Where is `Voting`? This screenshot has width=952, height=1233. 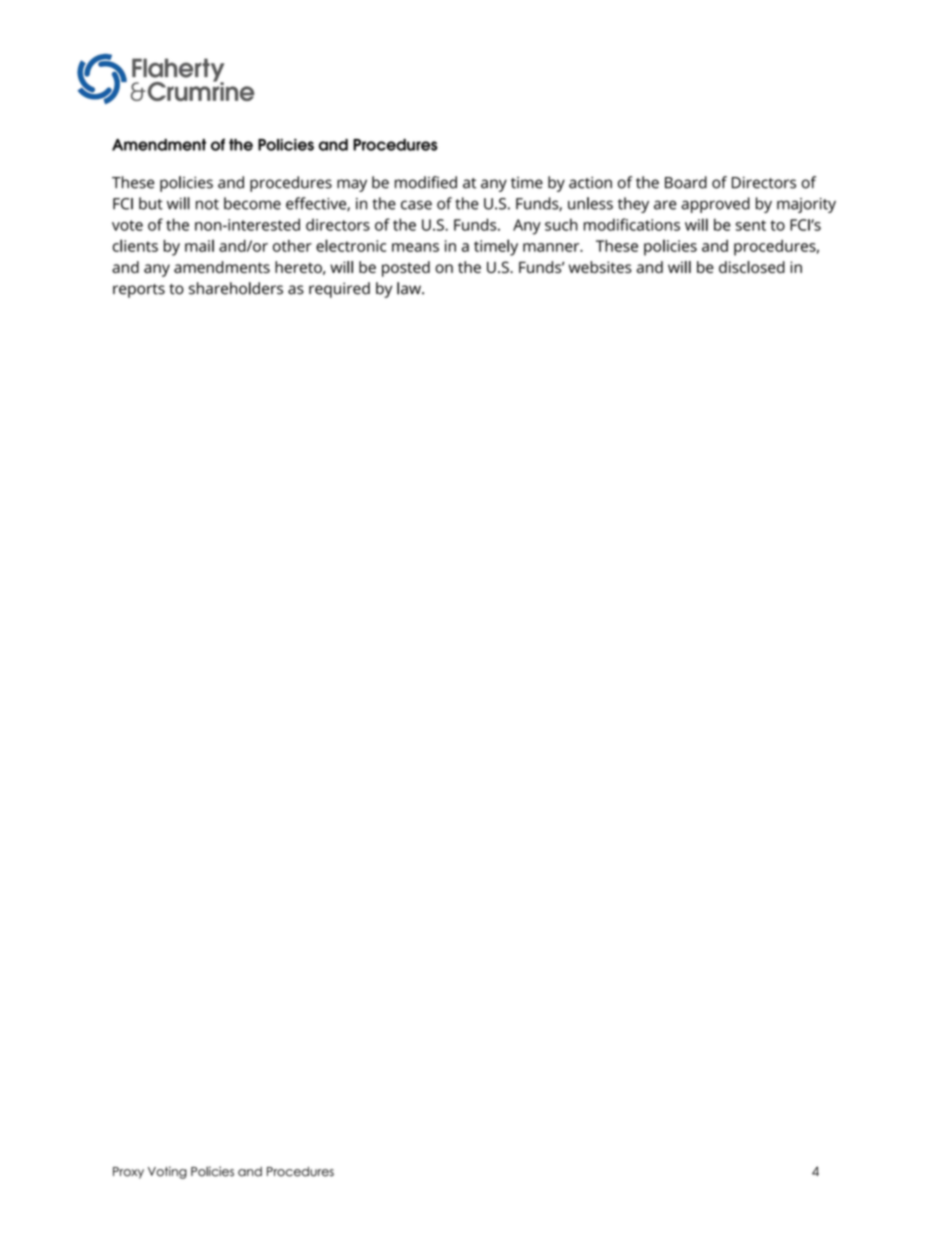
Voting is located at coordinates (167, 1172).
